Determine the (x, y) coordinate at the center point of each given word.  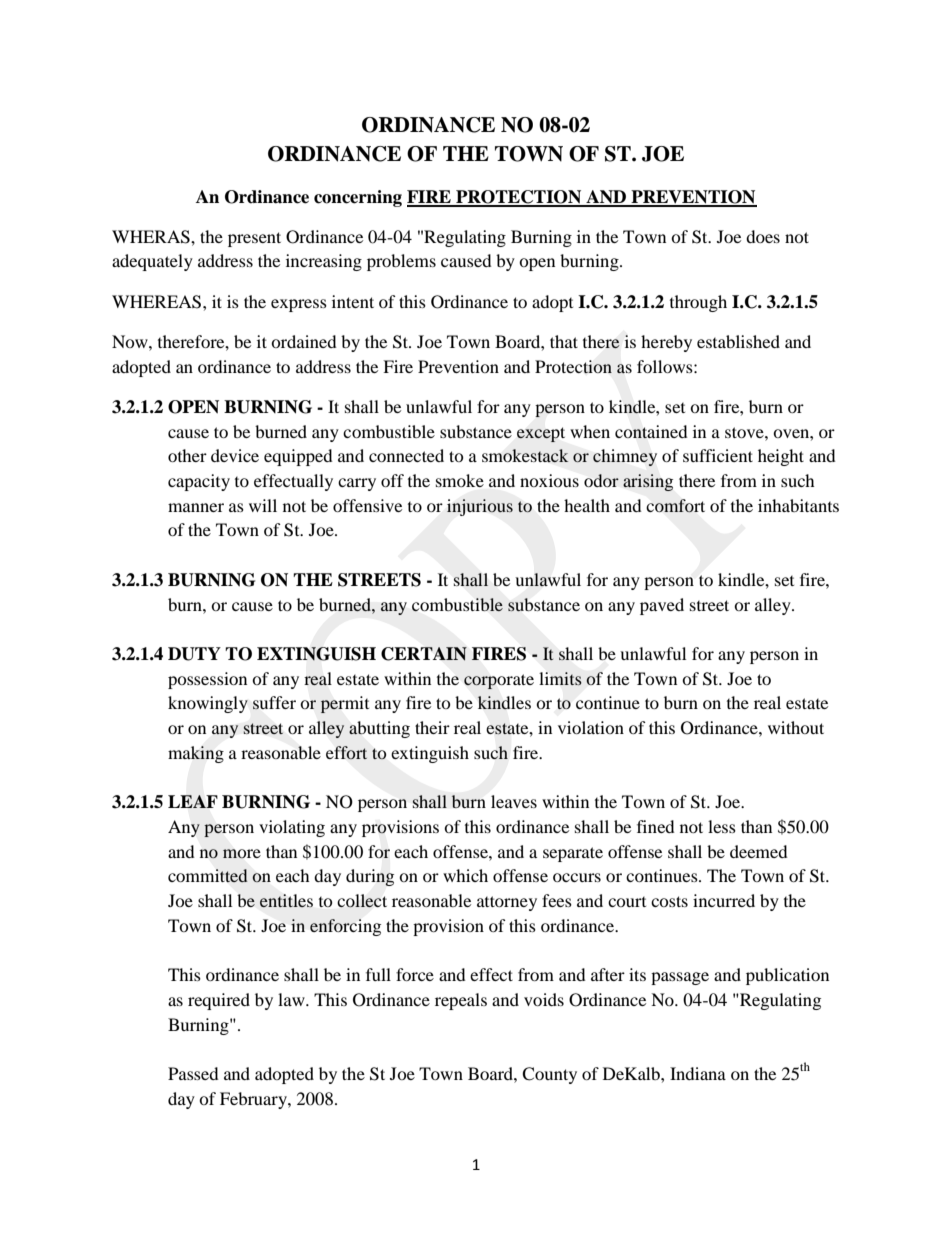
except (541, 434)
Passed (193, 1073)
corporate (499, 681)
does (763, 236)
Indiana (698, 1073)
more (242, 854)
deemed (759, 851)
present (254, 239)
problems (401, 262)
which (465, 875)
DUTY (194, 654)
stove (745, 432)
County (549, 1075)
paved (662, 606)
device (235, 455)
